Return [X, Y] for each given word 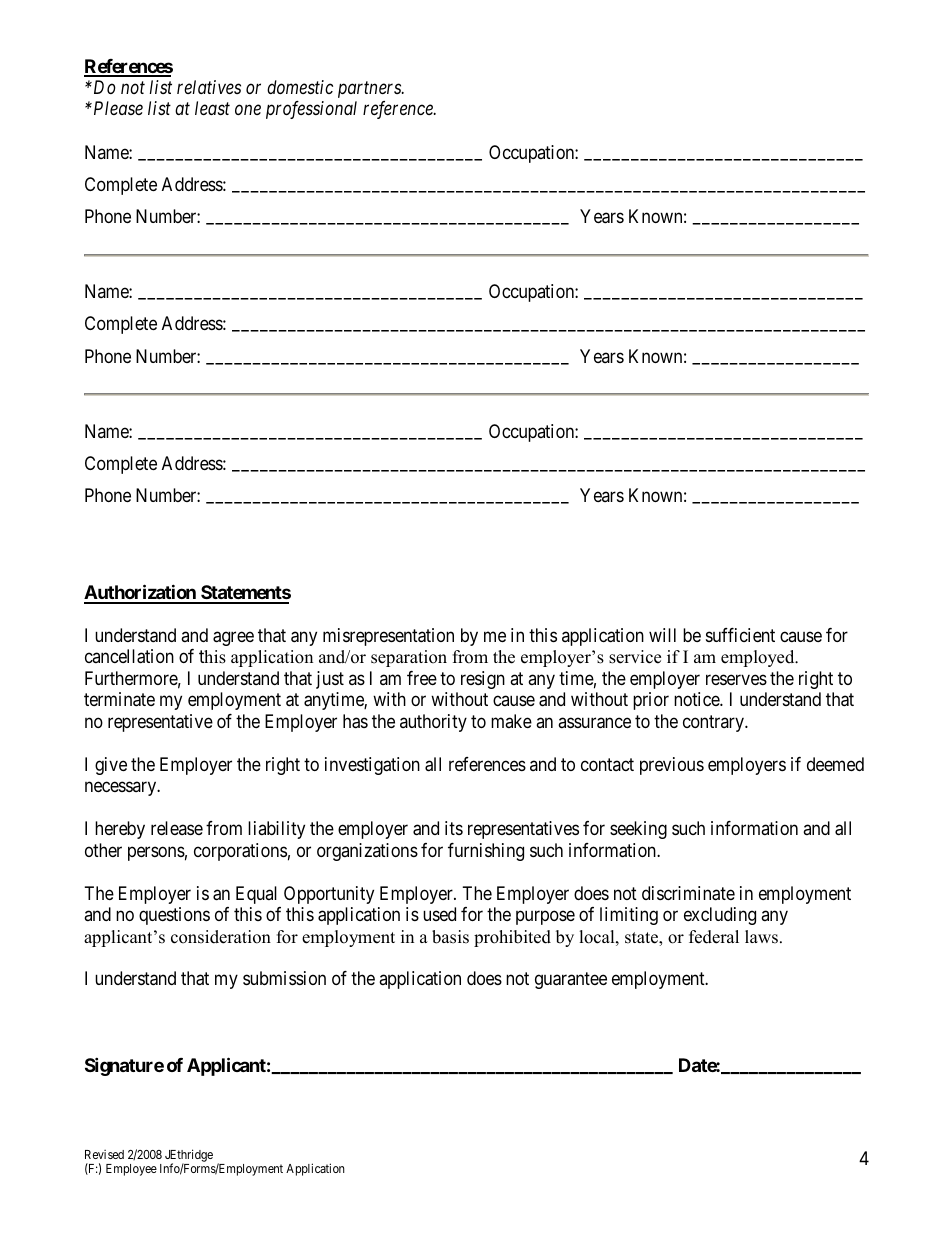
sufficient [740, 635]
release [177, 828]
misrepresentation [388, 637]
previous [672, 766]
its [454, 828]
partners [370, 90]
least [212, 108]
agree [233, 638]
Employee [131, 1170]
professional [311, 110]
